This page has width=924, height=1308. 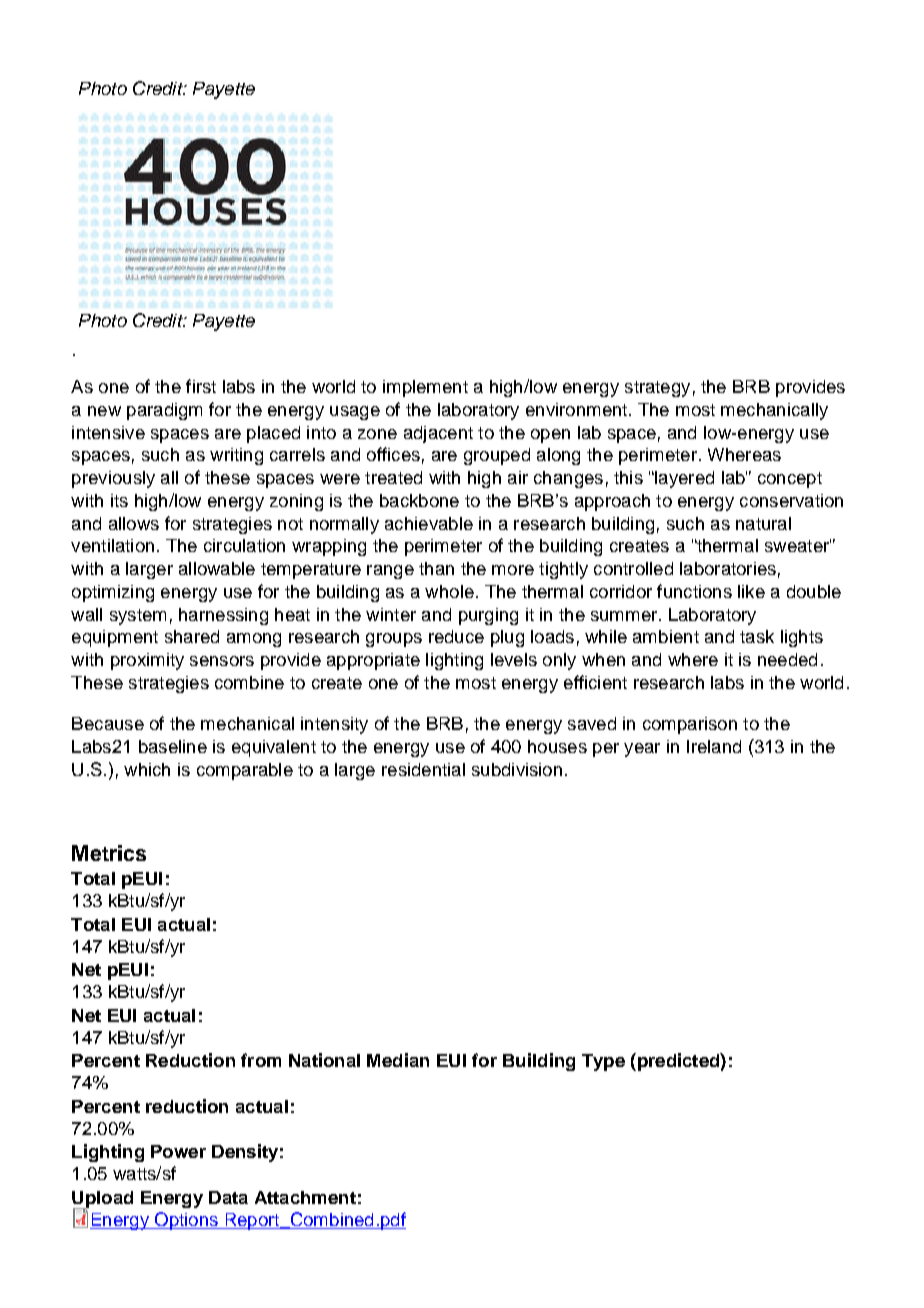 What do you see at coordinates (751, 591) in the page?
I see `like` at bounding box center [751, 591].
